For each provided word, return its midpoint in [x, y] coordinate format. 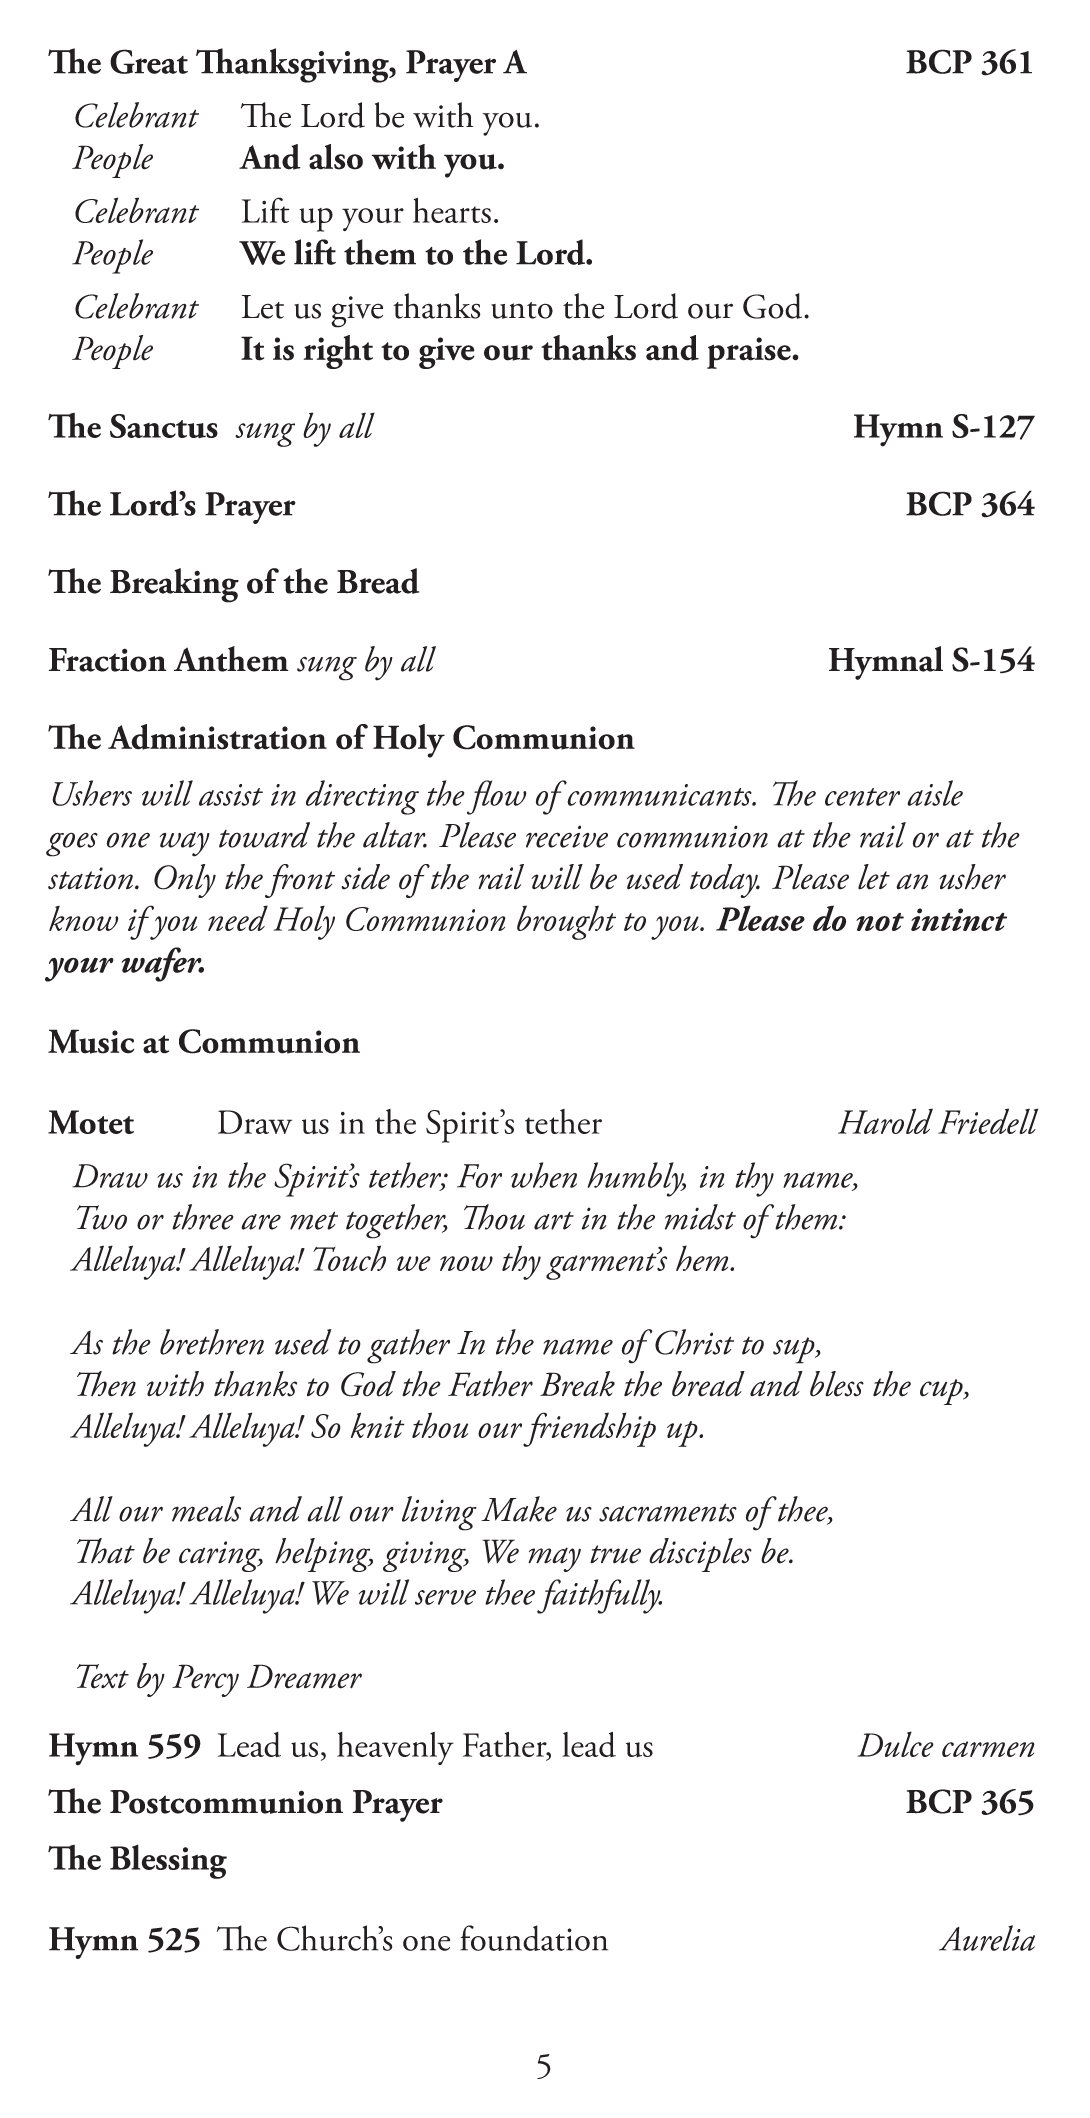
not [880, 922]
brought [566, 922]
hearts [452, 210]
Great [149, 61]
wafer [163, 964]
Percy [205, 1680]
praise [750, 353]
